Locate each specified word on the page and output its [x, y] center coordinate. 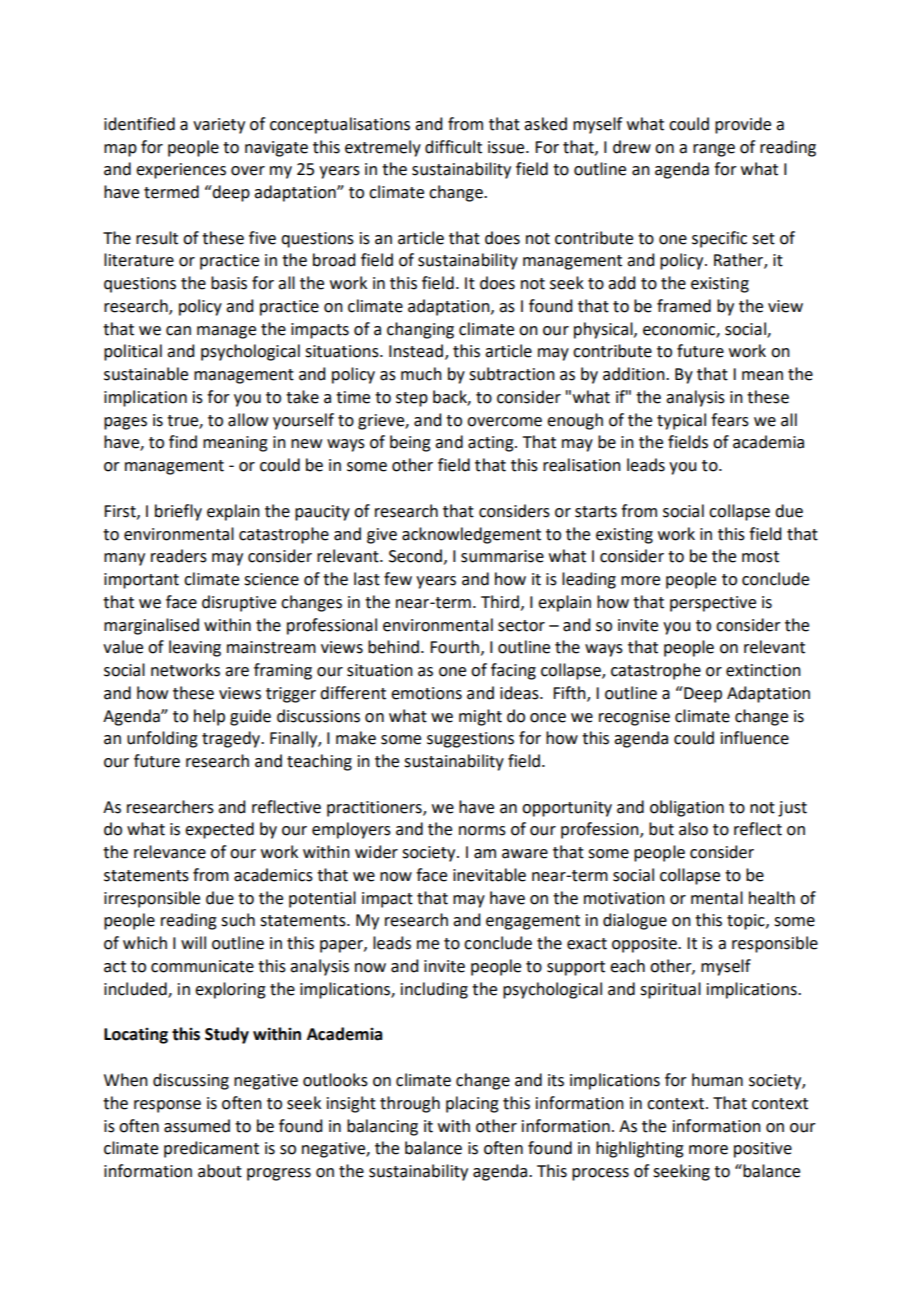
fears [730, 420]
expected [219, 830]
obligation [687, 808]
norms [482, 831]
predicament [211, 1149]
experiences [181, 171]
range [714, 150]
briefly [178, 512]
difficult [453, 147]
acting [492, 444]
